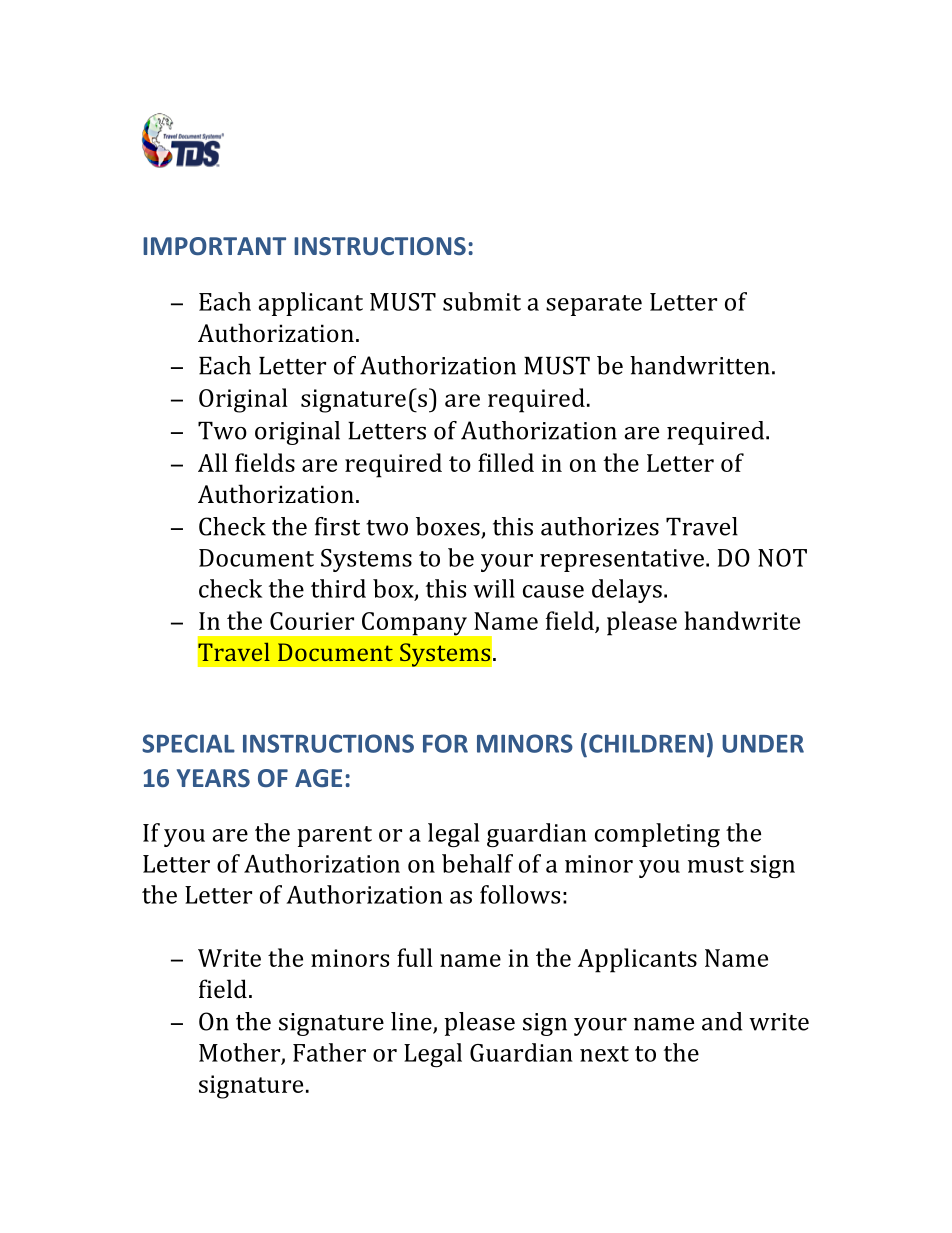  Describe the element at coordinates (329, 1052) in the screenshot. I see `Father` at that location.
